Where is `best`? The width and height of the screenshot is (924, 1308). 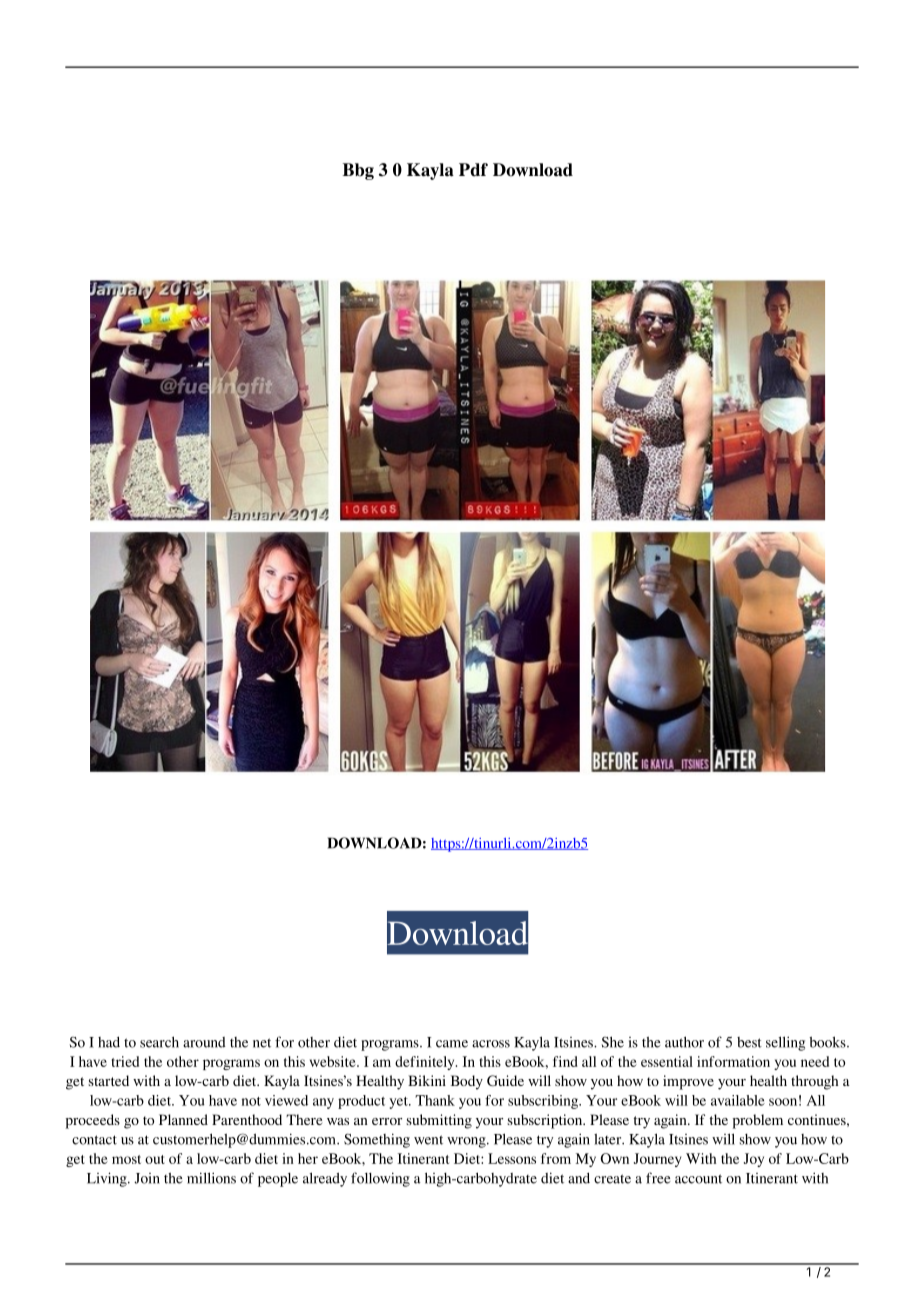 best is located at coordinates (749, 1042).
